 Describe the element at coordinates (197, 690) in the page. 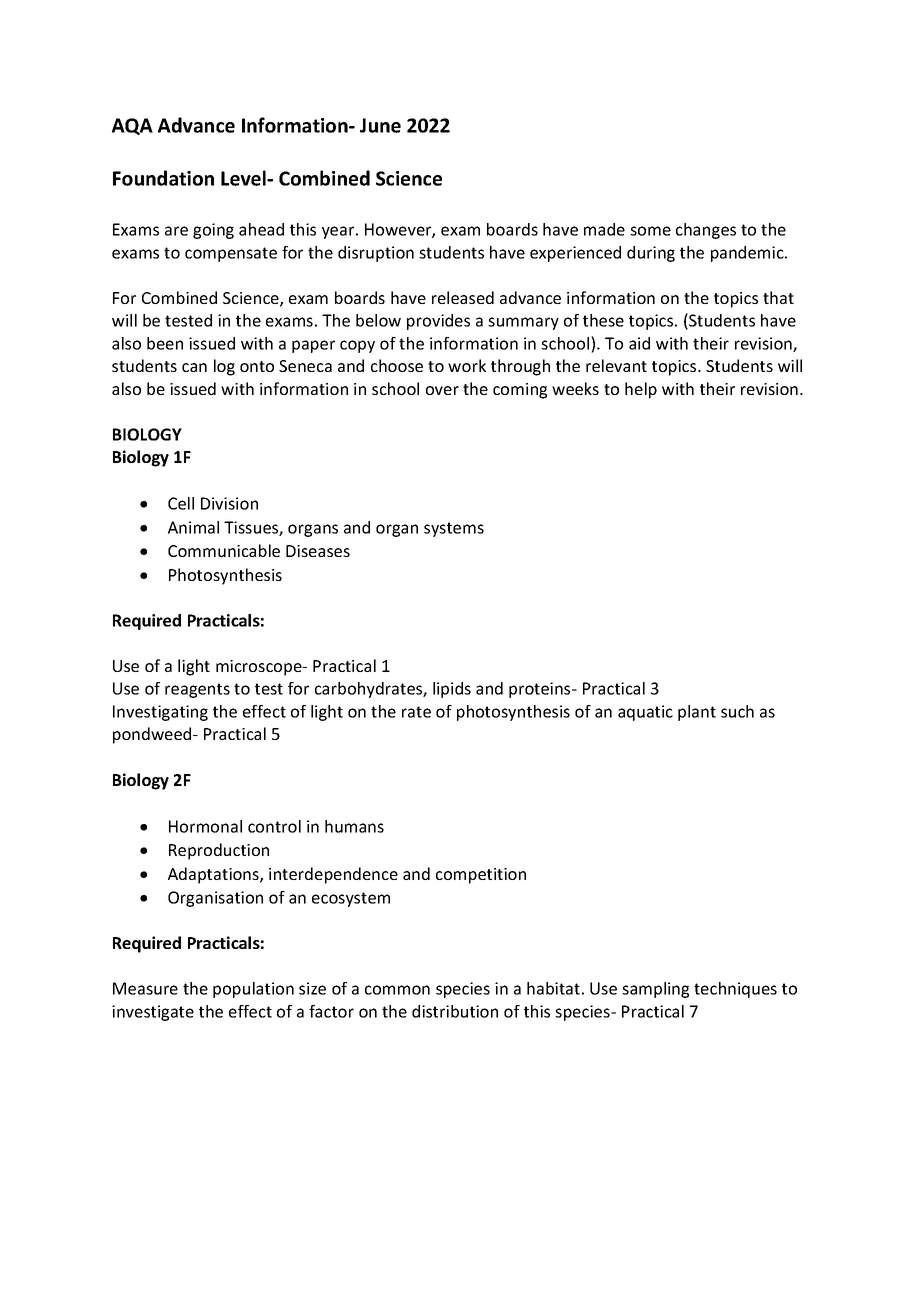

I see `reagents` at that location.
